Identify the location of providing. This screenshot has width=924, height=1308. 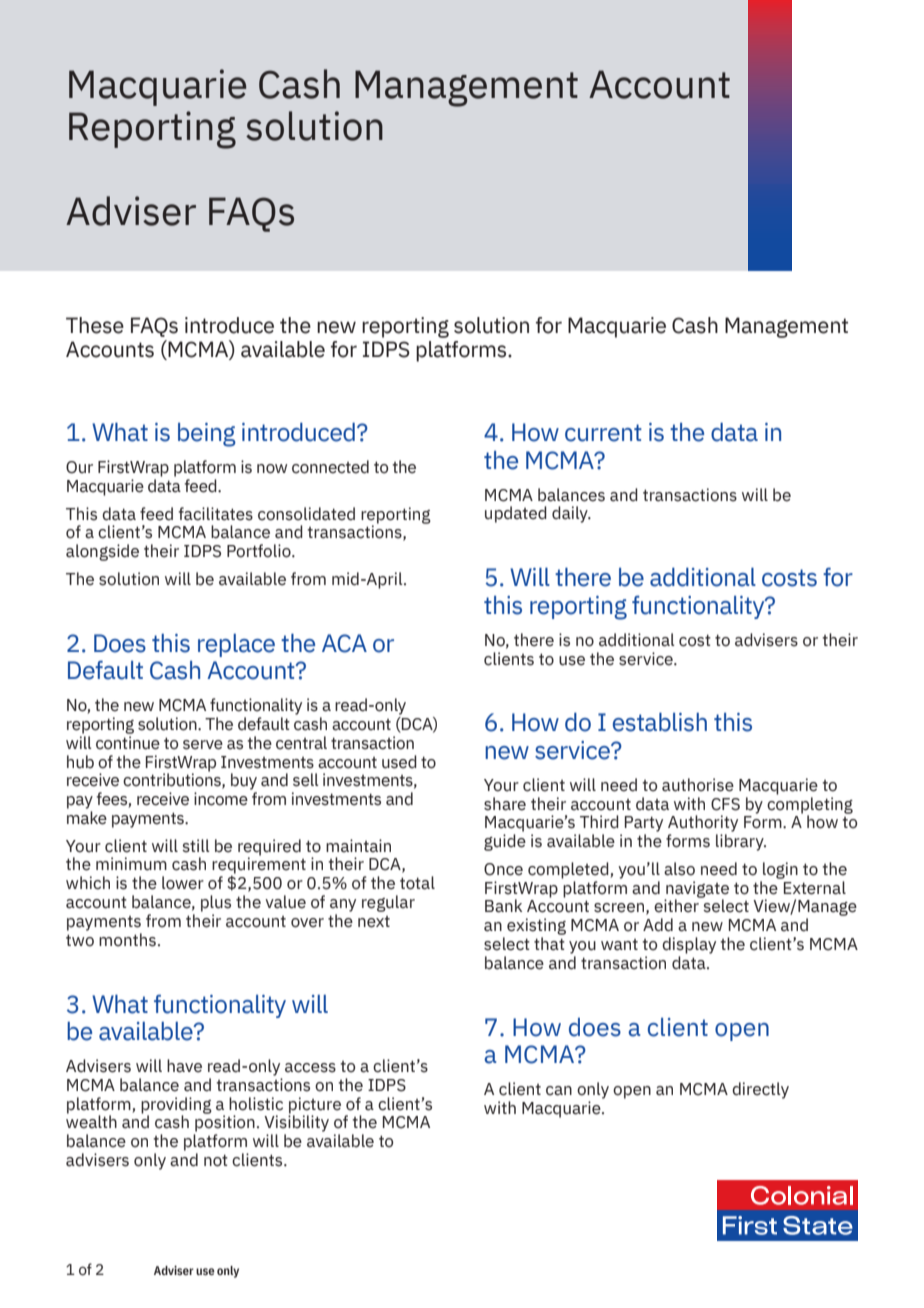
(176, 1106).
